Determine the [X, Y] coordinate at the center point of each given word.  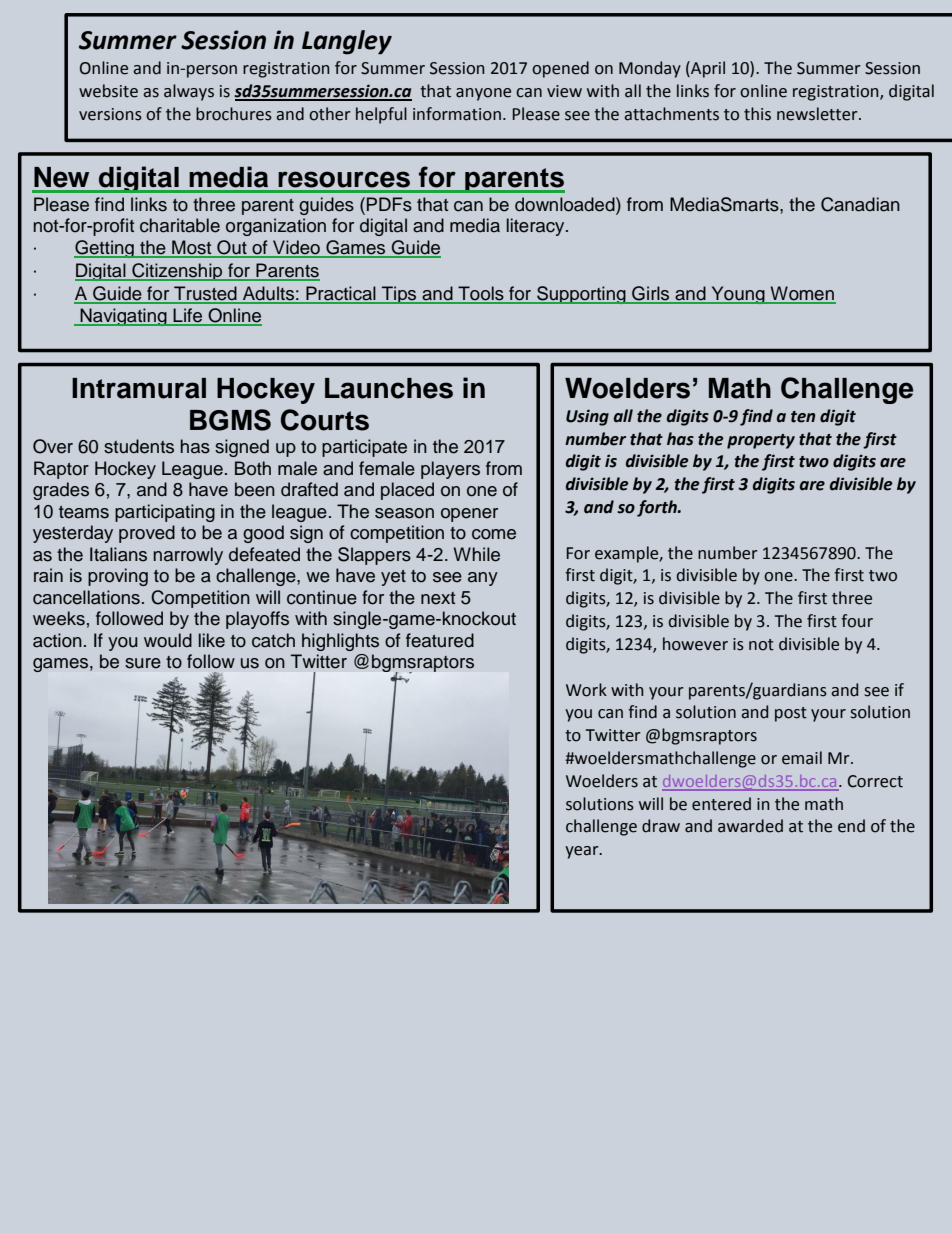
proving [118, 577]
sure [143, 663]
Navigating [123, 317]
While [476, 554]
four [857, 621]
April [707, 69]
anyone [483, 94]
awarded [750, 826]
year [583, 852]
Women [802, 294]
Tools [481, 294]
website [108, 91]
